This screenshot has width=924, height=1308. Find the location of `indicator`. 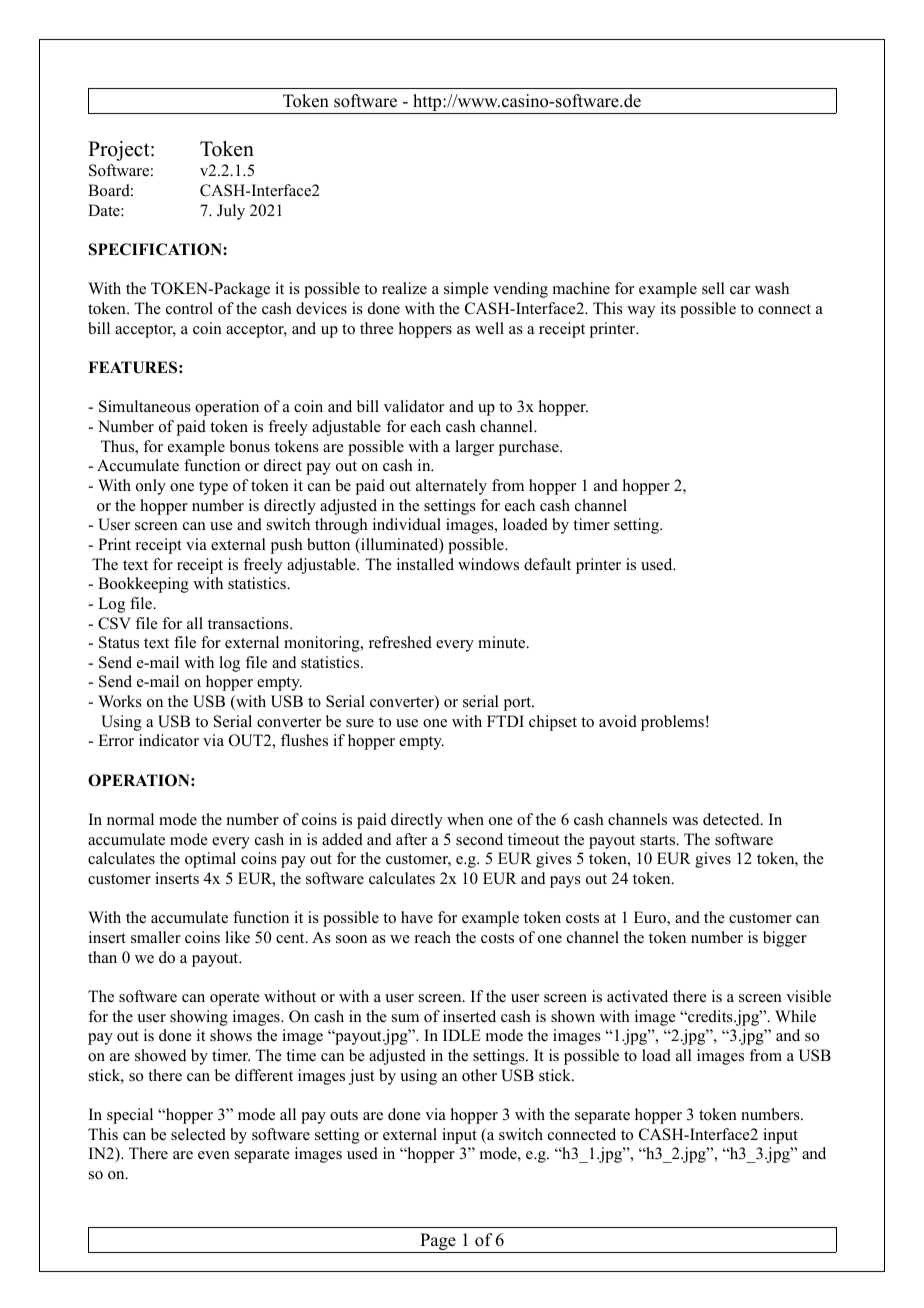

indicator is located at coordinates (169, 740).
